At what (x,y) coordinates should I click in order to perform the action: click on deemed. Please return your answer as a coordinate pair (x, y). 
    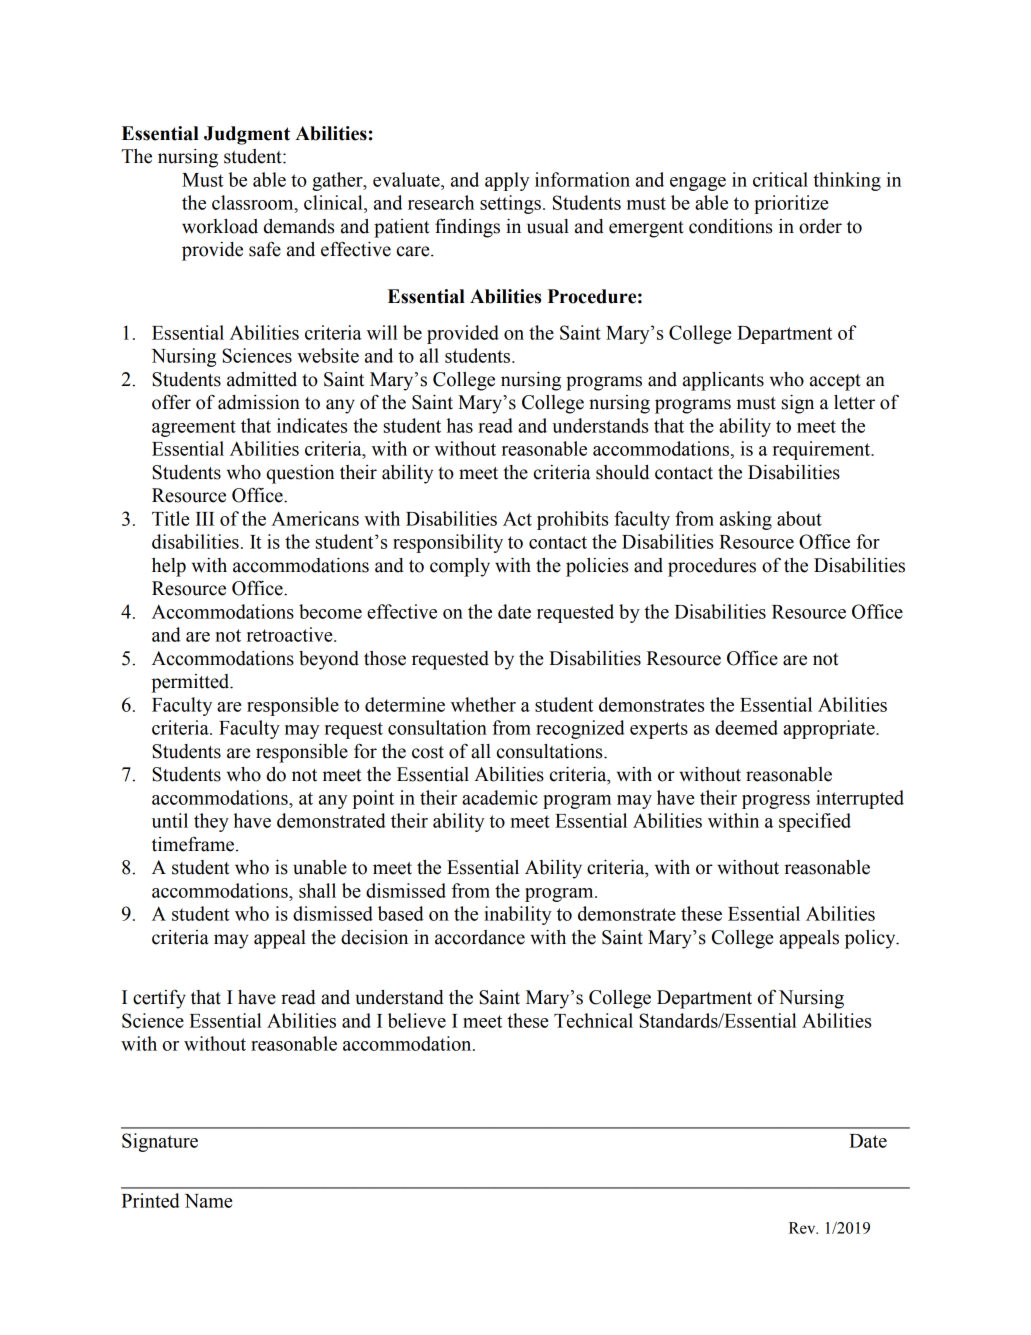
    Looking at the image, I should click on (746, 727).
